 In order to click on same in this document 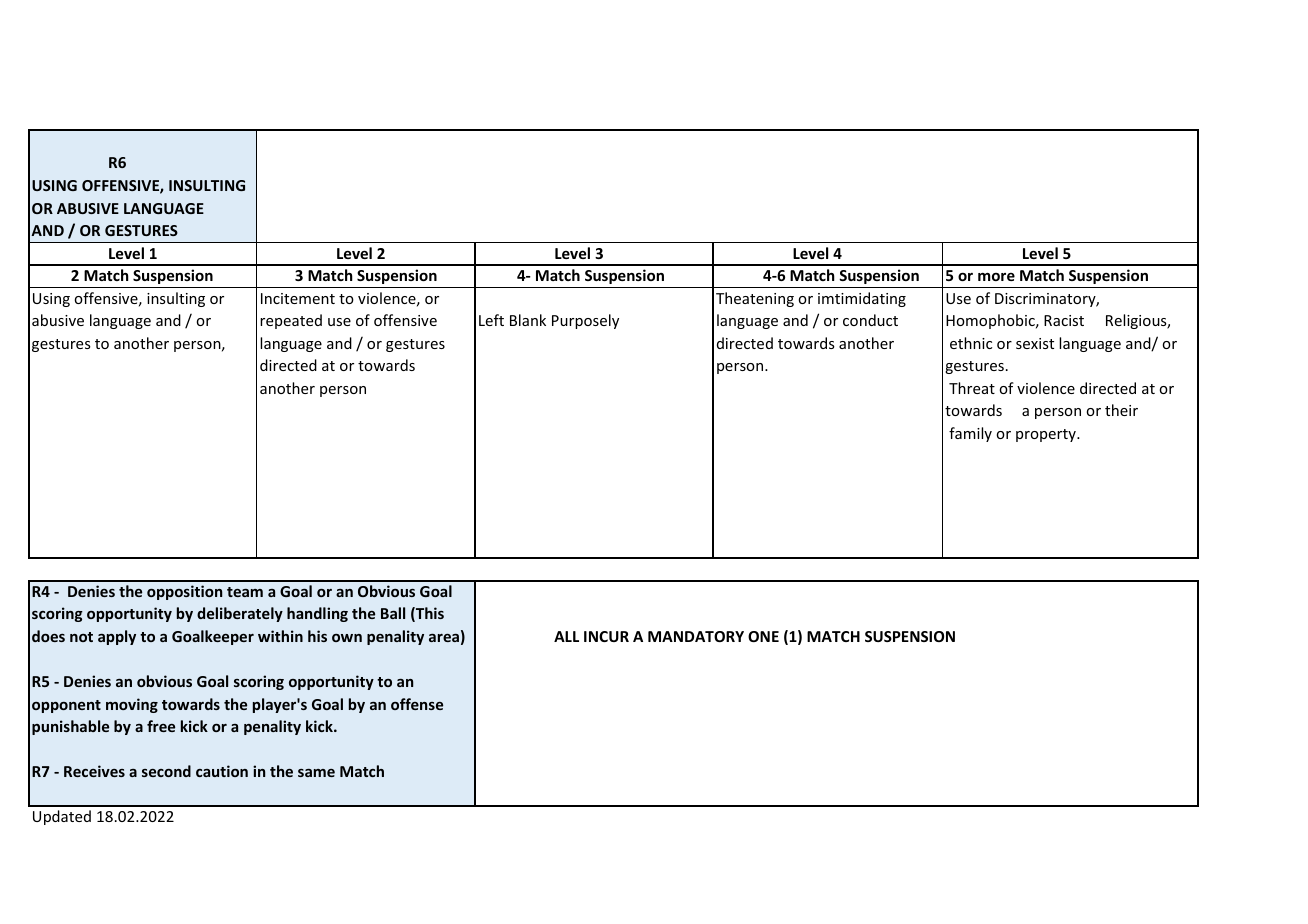, I will do `click(316, 773)`.
